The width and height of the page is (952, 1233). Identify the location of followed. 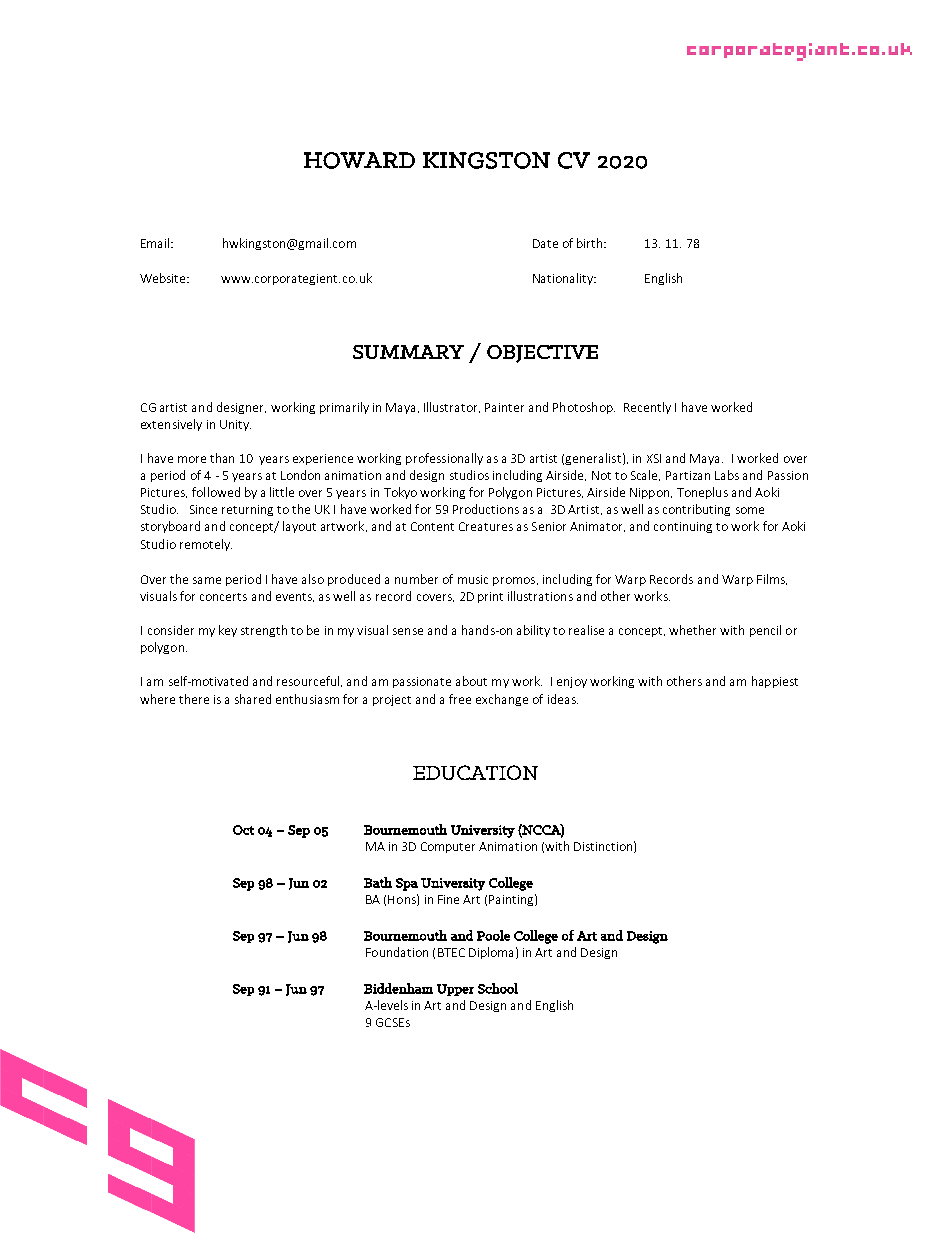
(216, 492).
